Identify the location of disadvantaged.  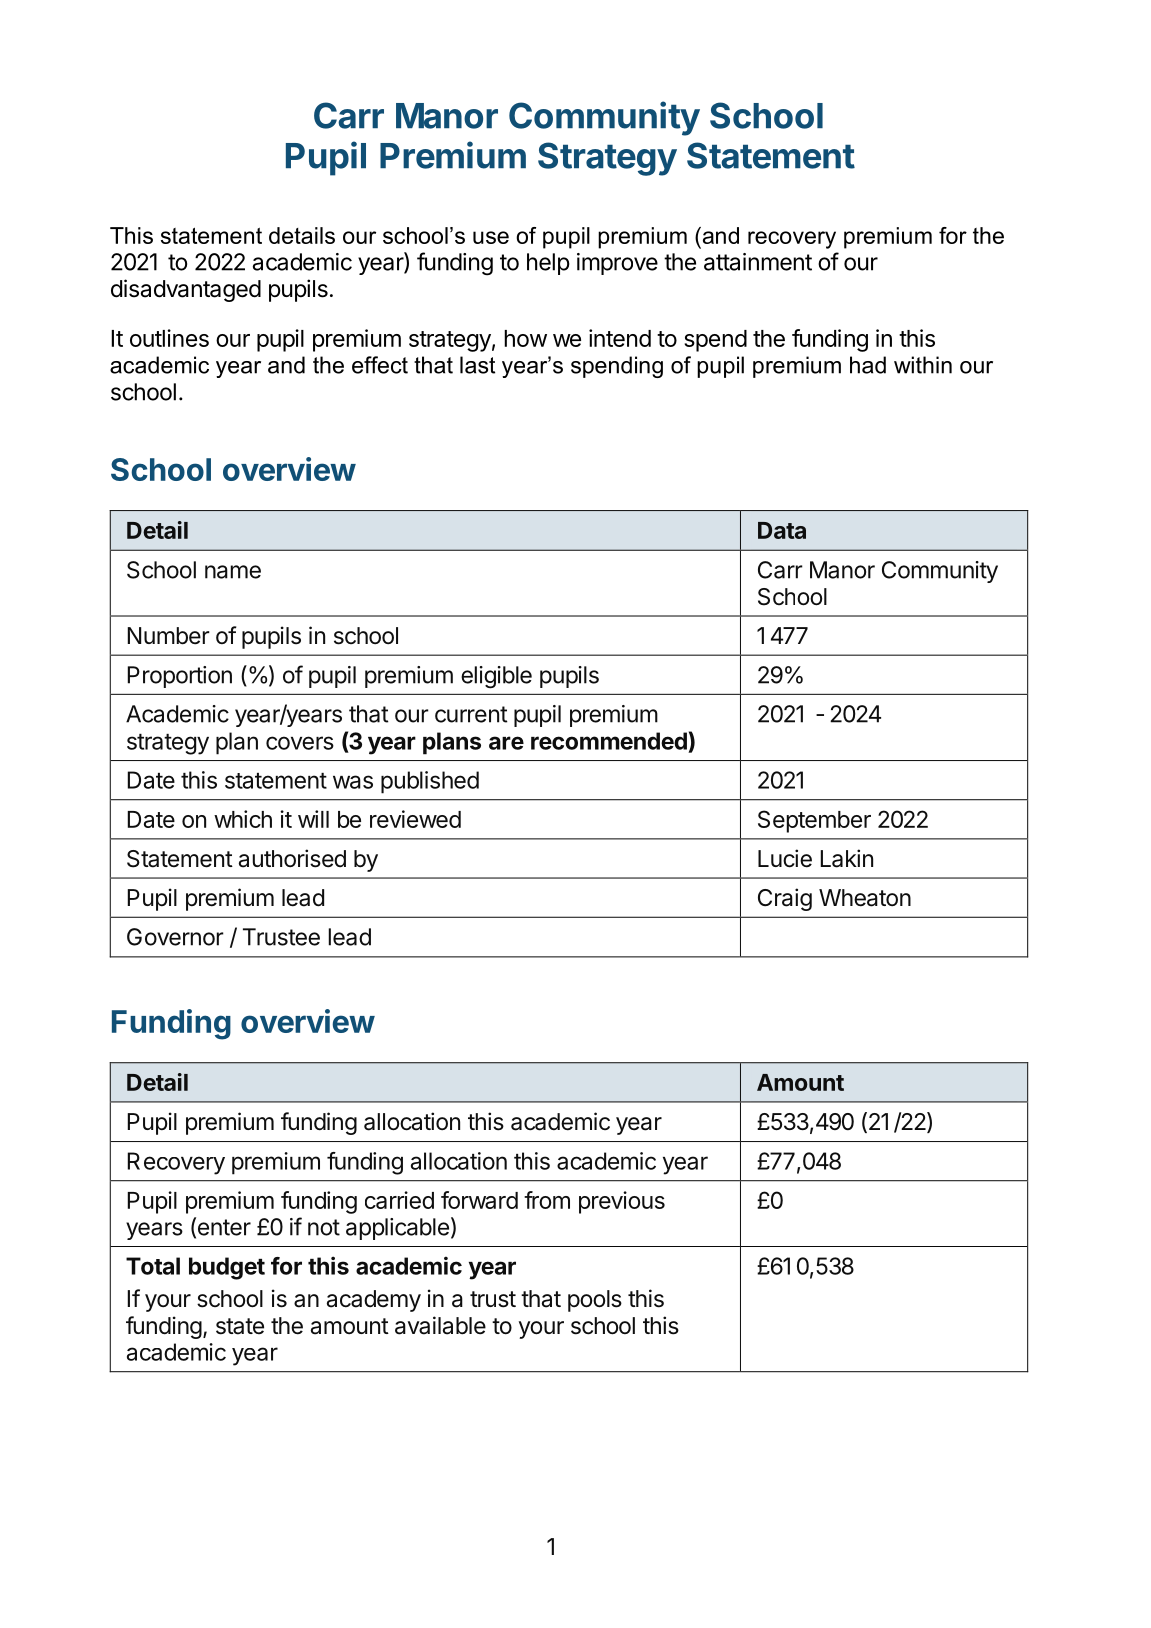
(186, 290).
